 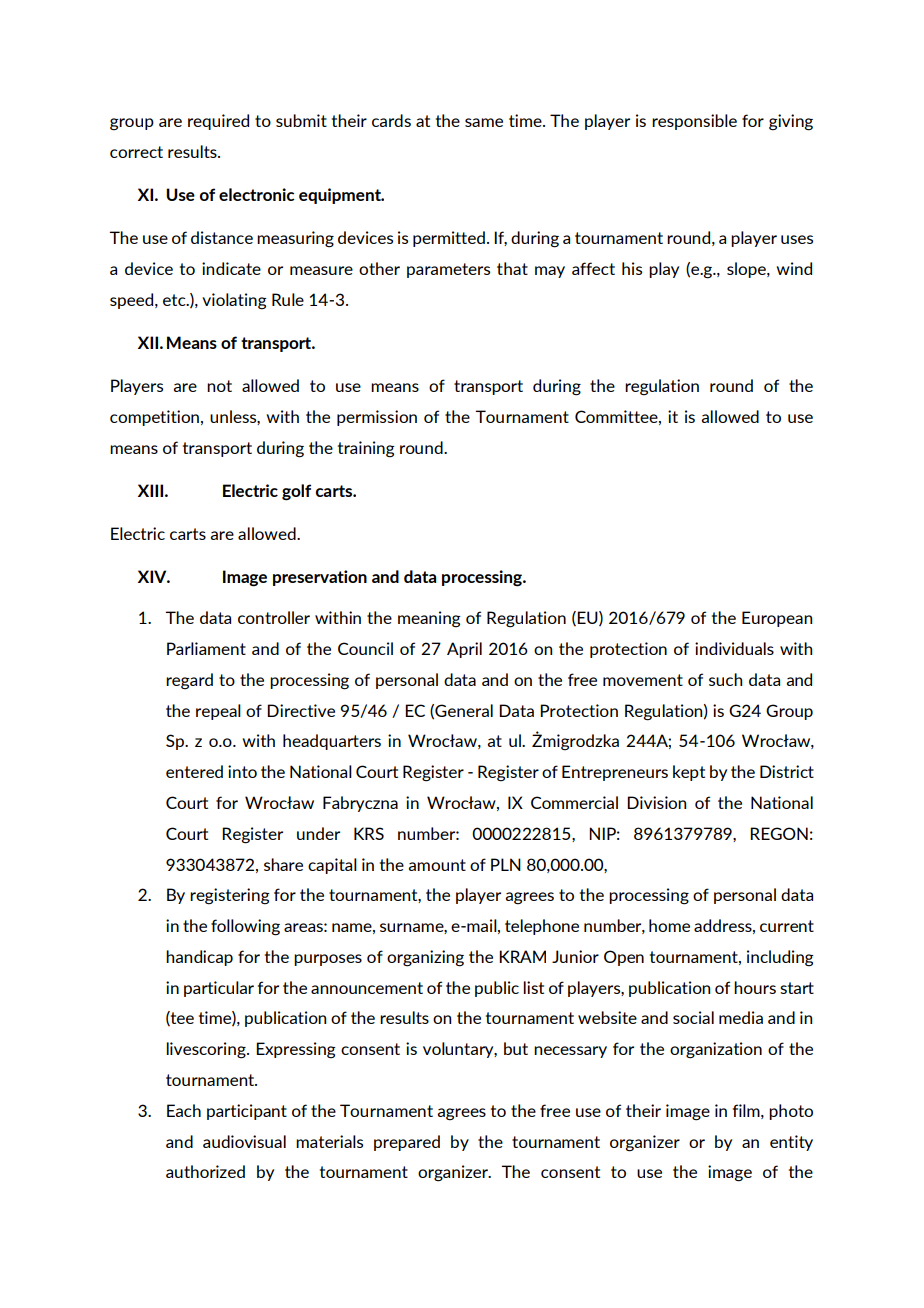 What do you see at coordinates (694, 122) in the screenshot?
I see `responsible` at bounding box center [694, 122].
